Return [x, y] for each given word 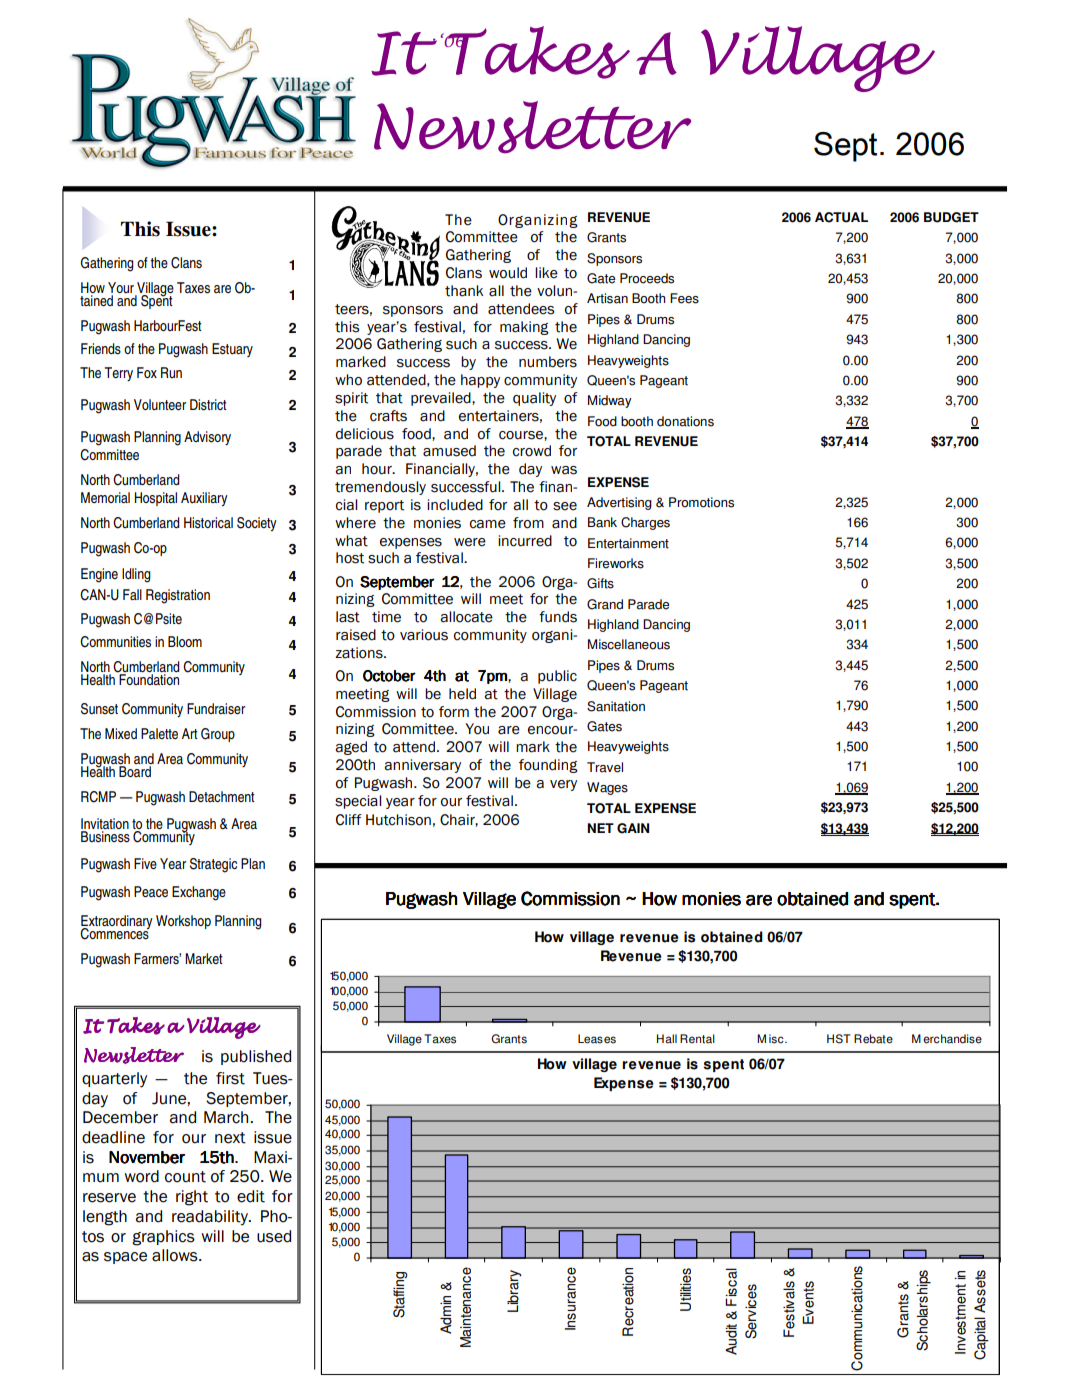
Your [122, 289]
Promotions [701, 502]
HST [838, 1039]
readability [211, 1217]
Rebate [873, 1039]
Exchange [199, 893]
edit [251, 1196]
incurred [525, 541]
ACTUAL [841, 217]
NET [600, 828]
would [508, 273]
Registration [178, 596]
